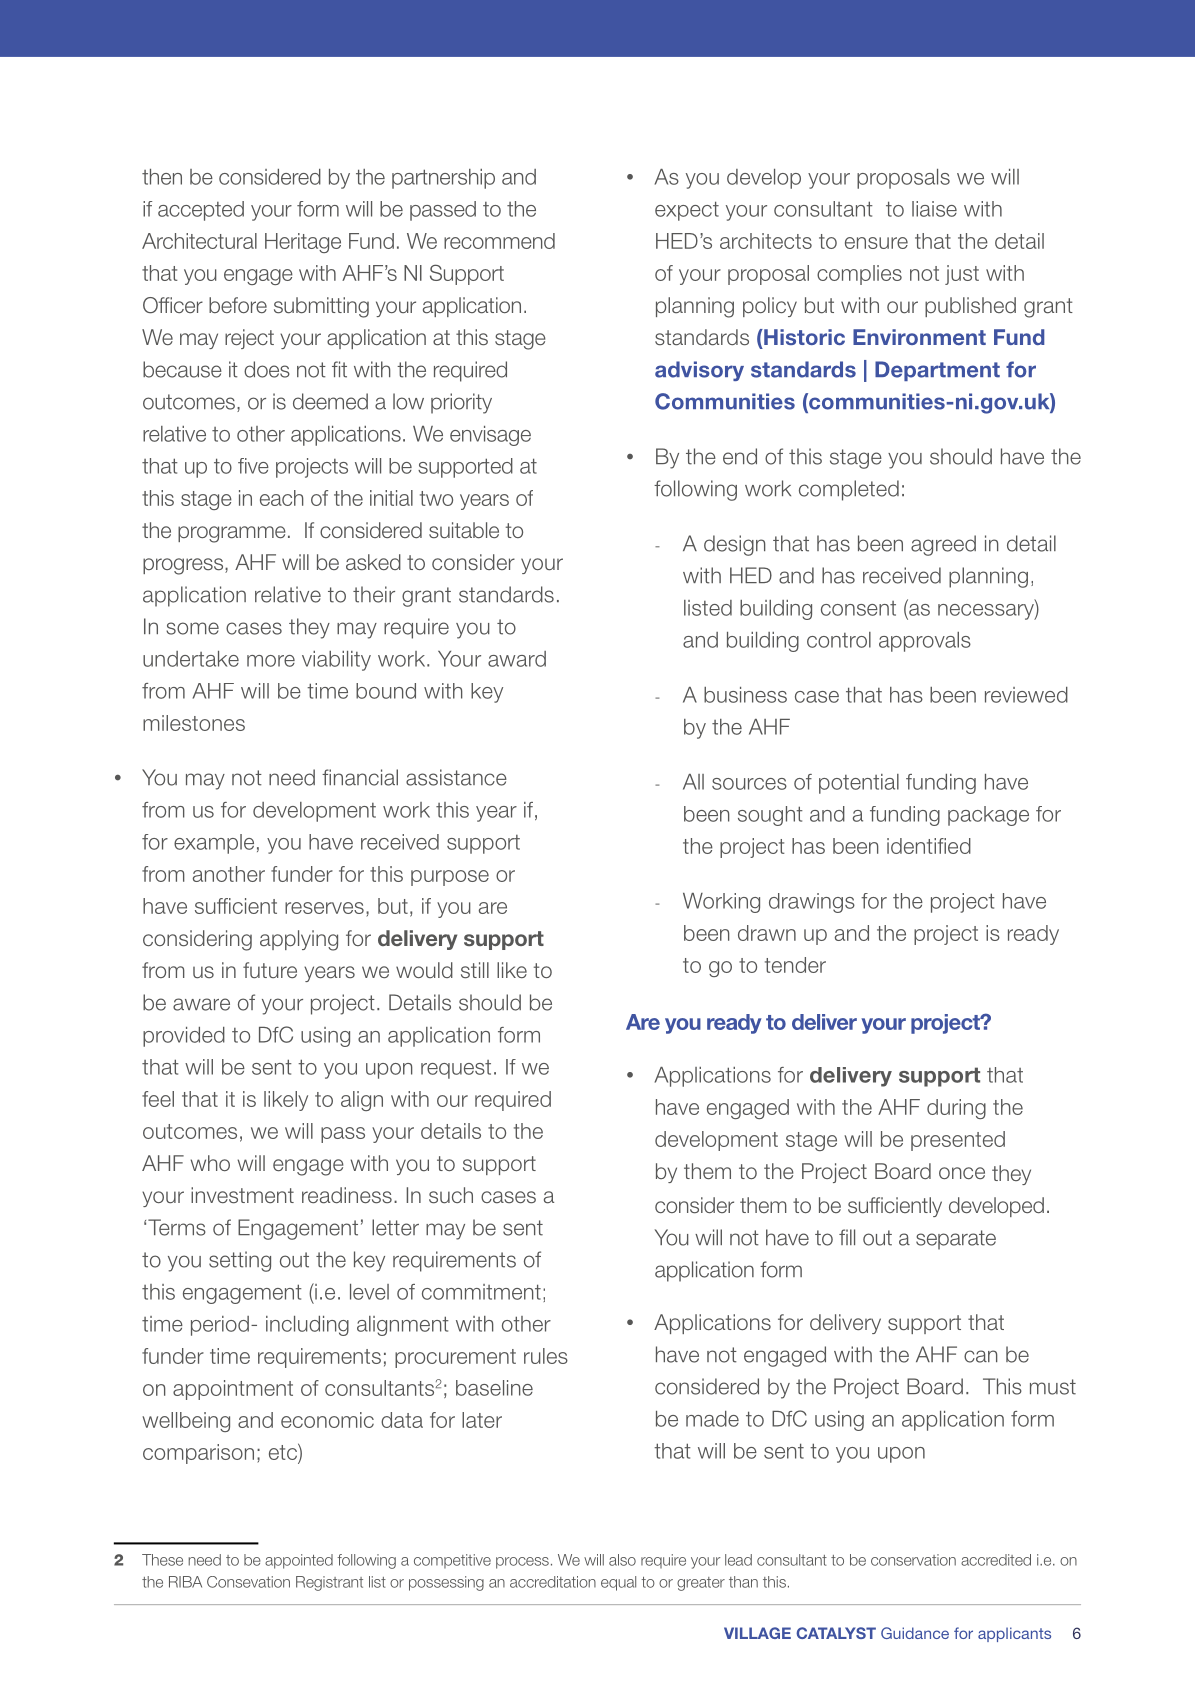 This screenshot has width=1195, height=1690. I want to click on liaise, so click(934, 209).
